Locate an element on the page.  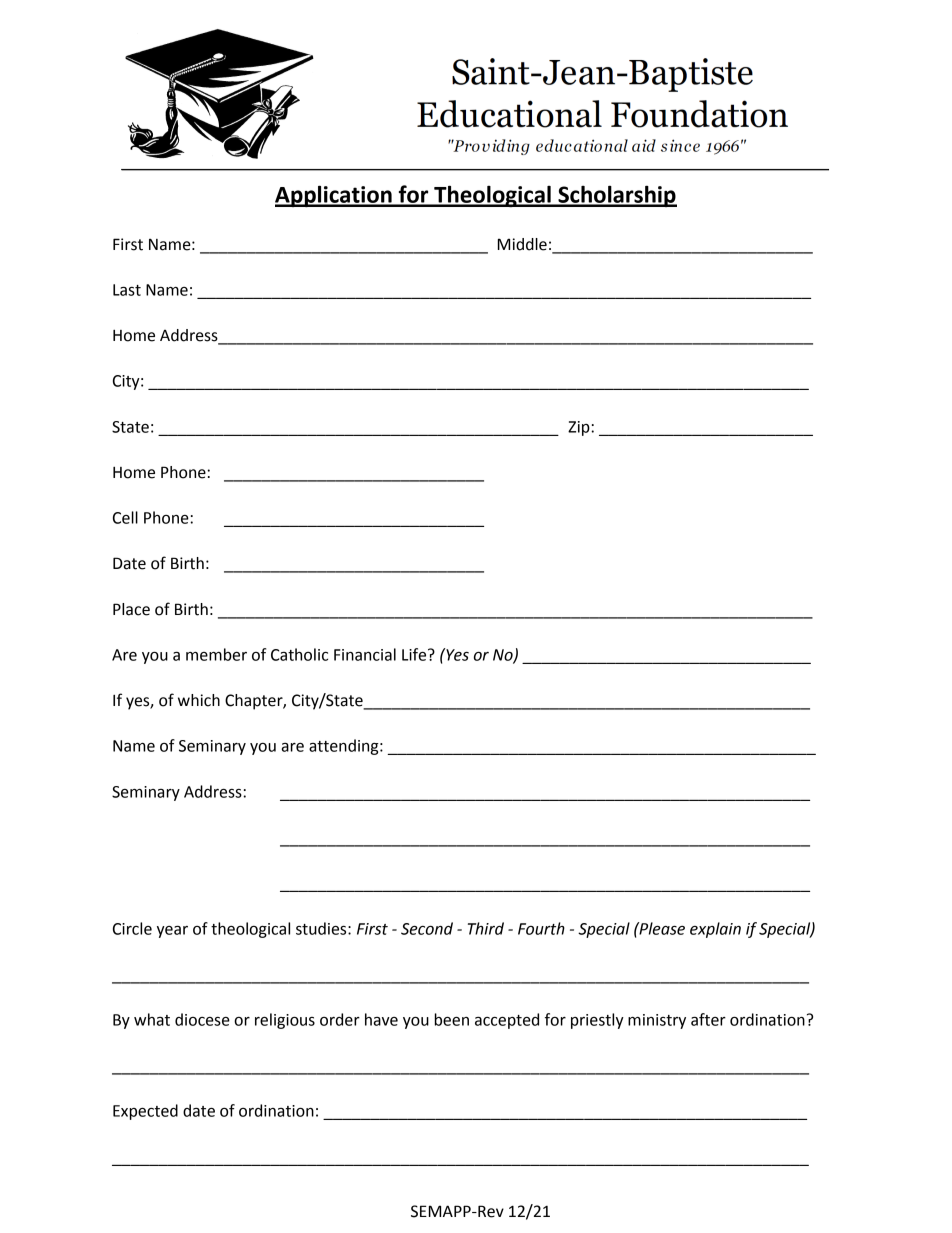
Cell is located at coordinates (125, 517).
